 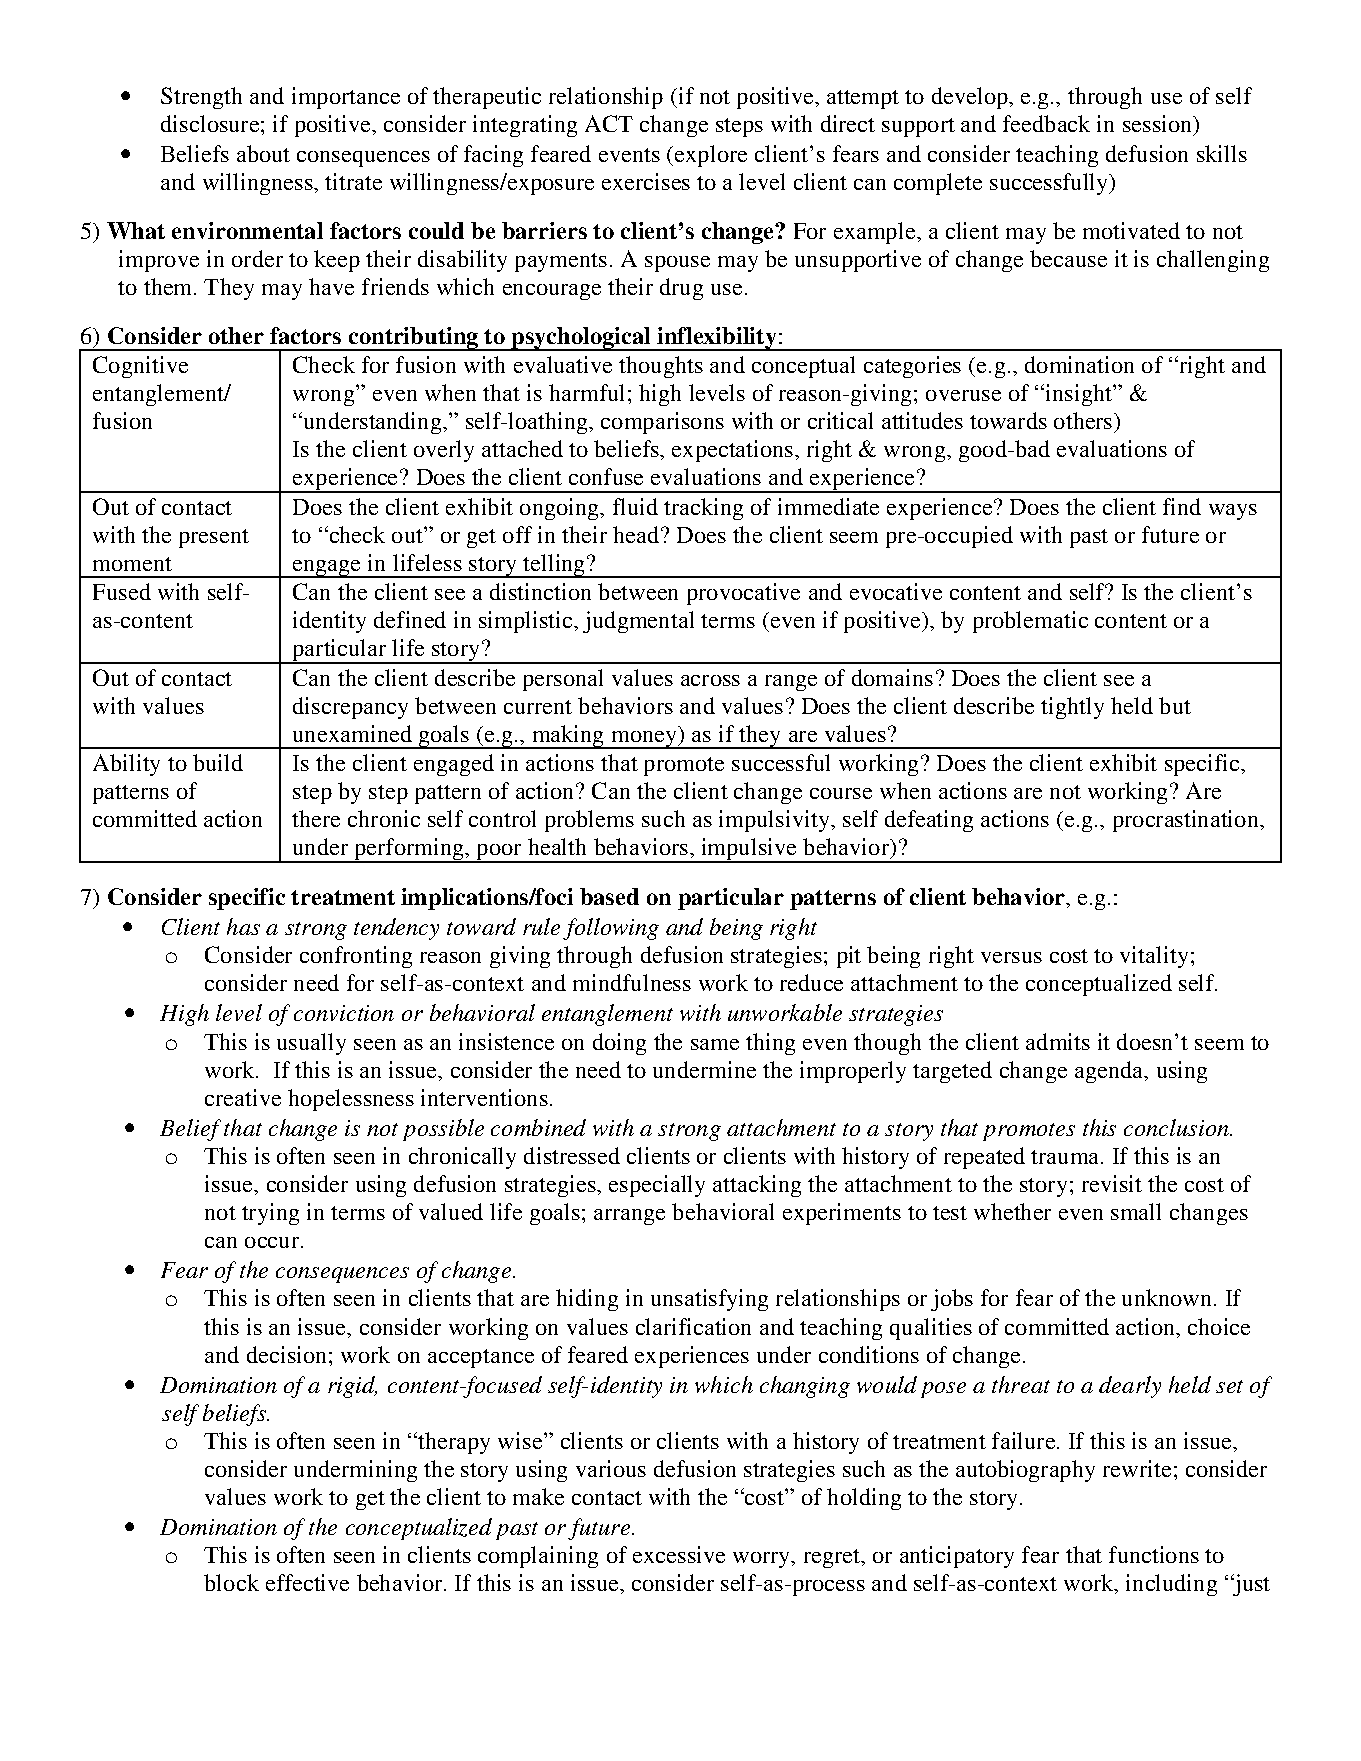 What do you see at coordinates (316, 818) in the page?
I see `there` at bounding box center [316, 818].
